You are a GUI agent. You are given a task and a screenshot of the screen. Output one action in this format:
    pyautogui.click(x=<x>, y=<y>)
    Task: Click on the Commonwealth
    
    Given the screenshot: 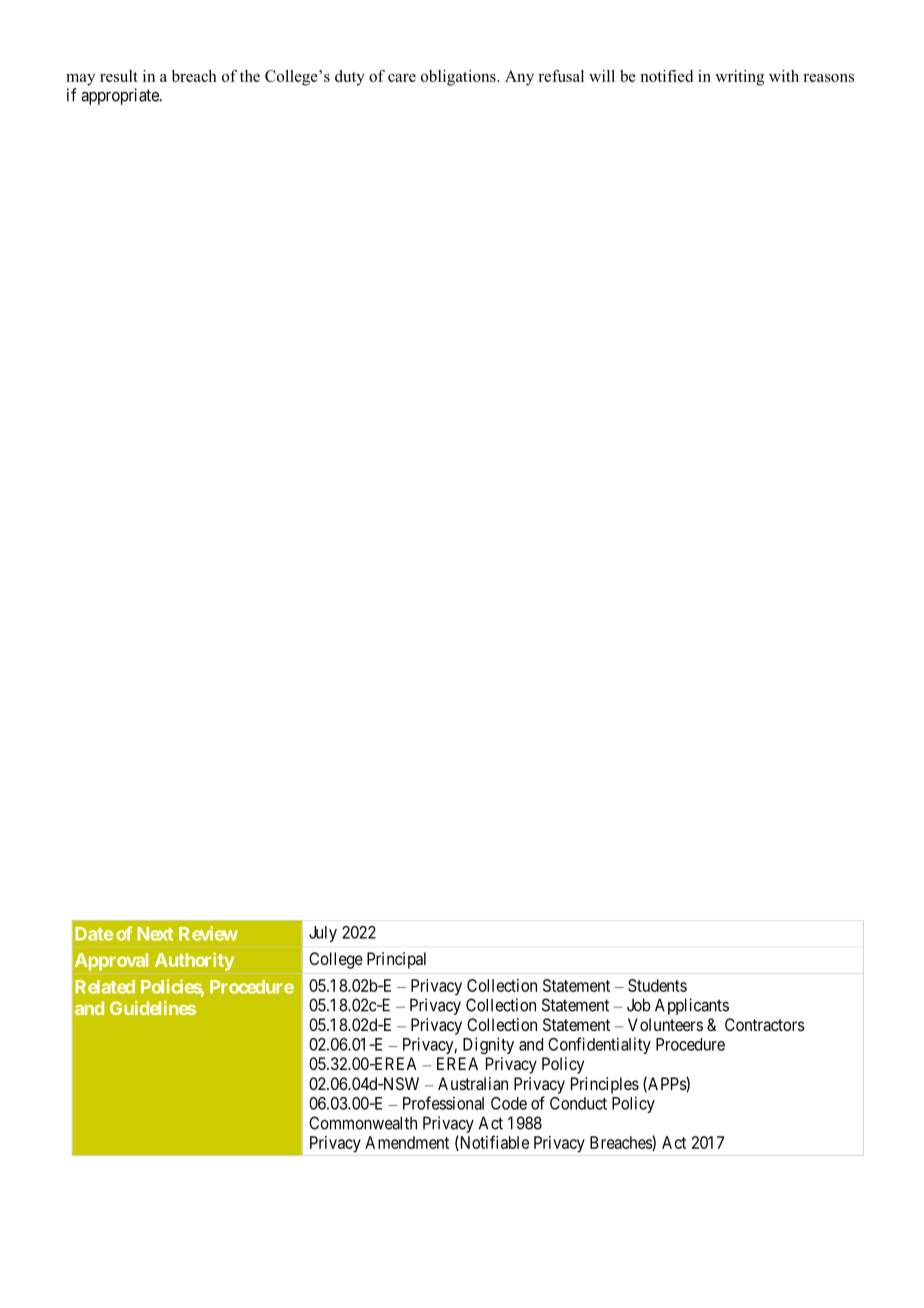 What is the action you would take?
    pyautogui.click(x=363, y=1123)
